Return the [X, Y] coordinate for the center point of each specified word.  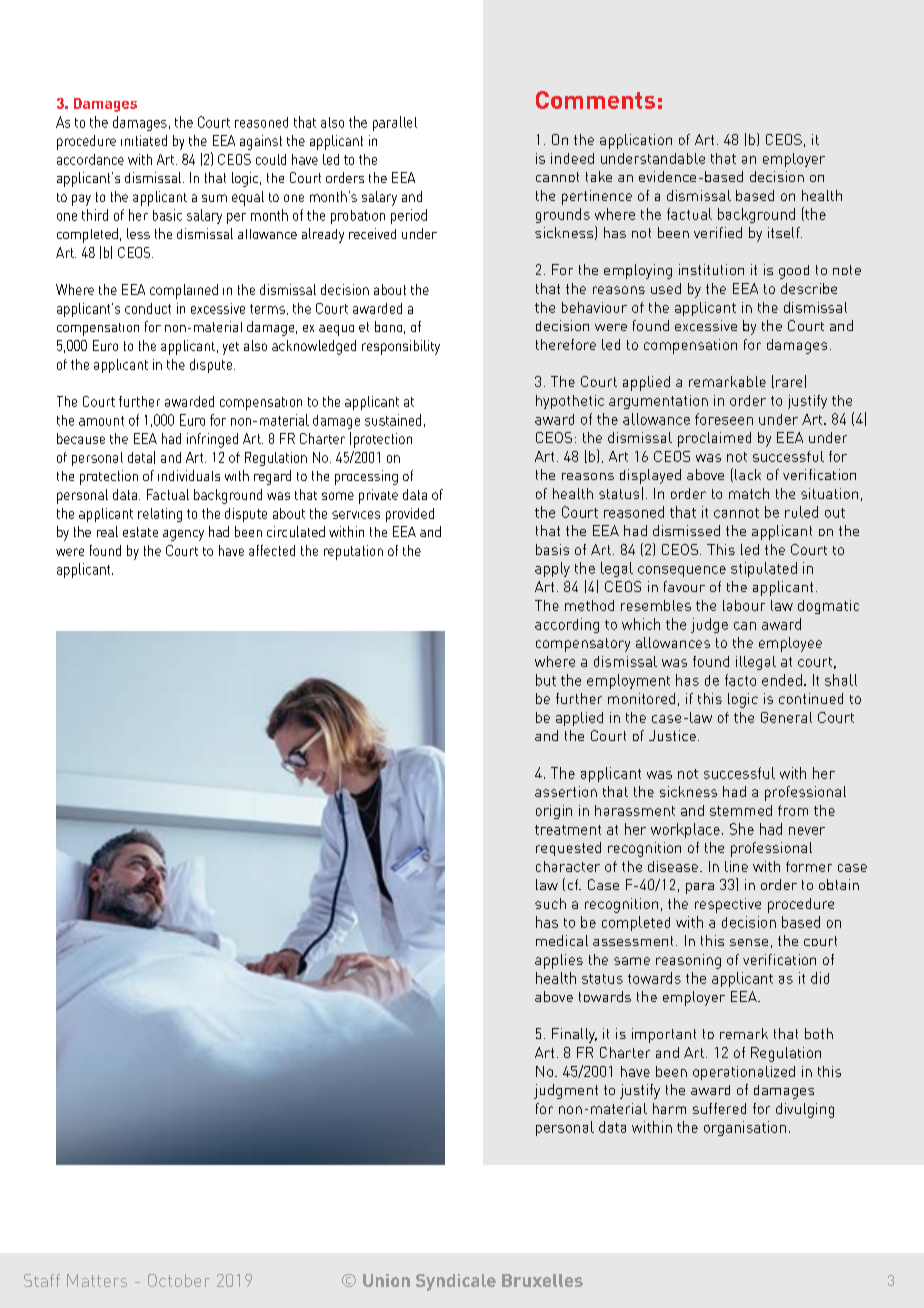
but [546, 680]
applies [559, 961]
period [409, 216]
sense [749, 942]
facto [740, 680]
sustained [393, 420]
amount [101, 421]
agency [183, 535]
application [636, 141]
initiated [144, 140]
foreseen [724, 419]
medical [562, 940]
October [179, 1280]
